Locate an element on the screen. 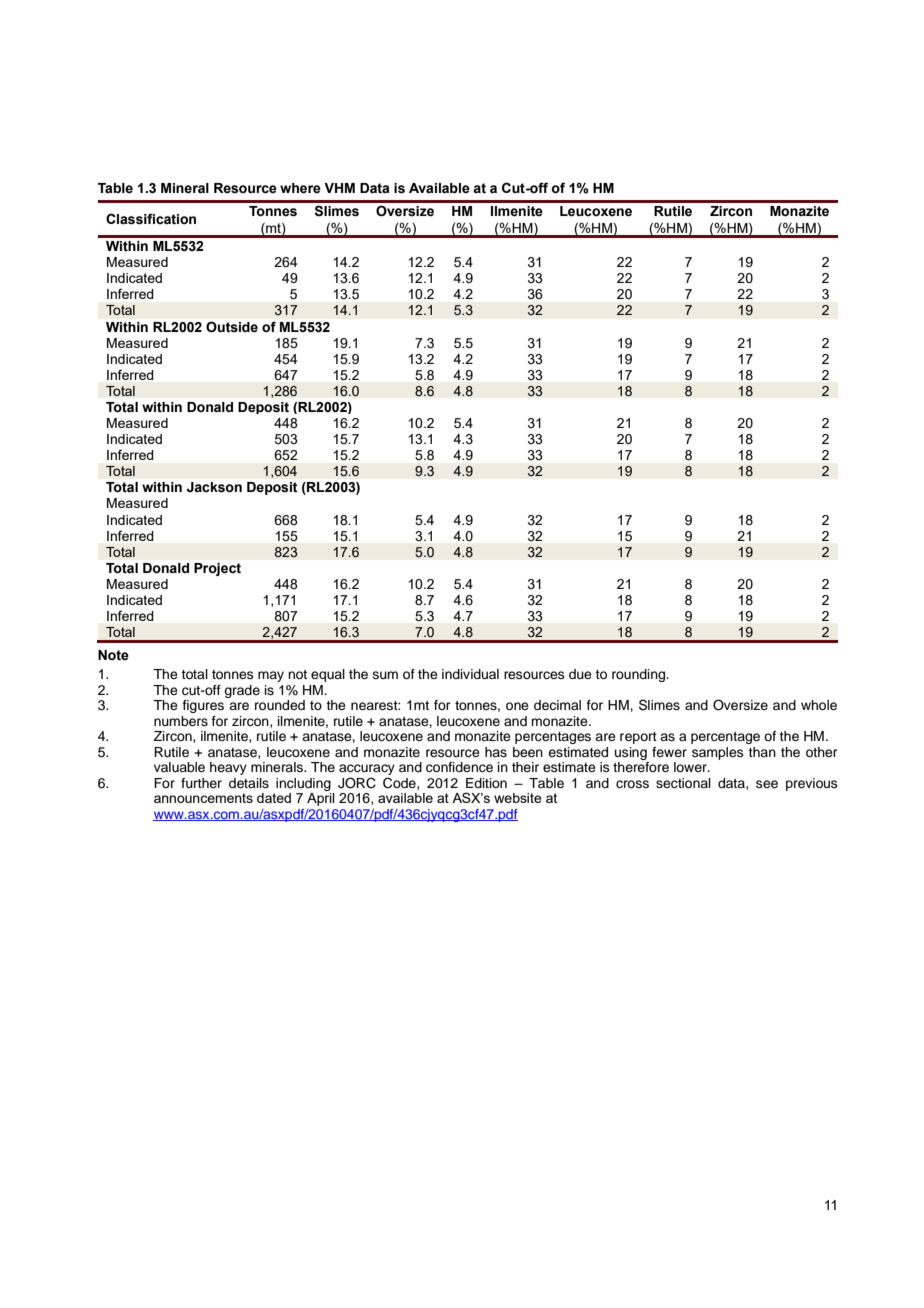 Image resolution: width=924 pixels, height=1308 pixels. further is located at coordinates (201, 783).
